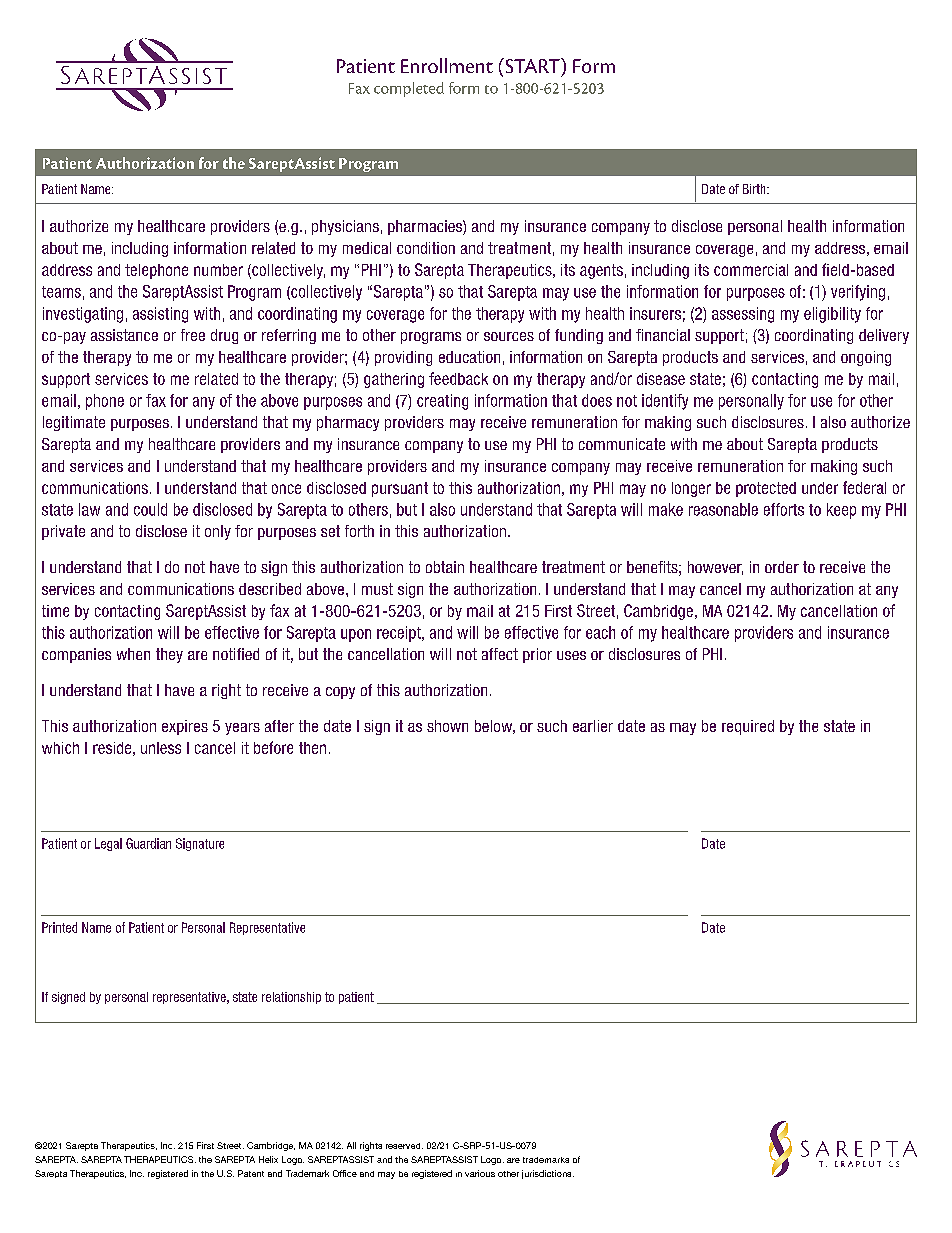  Describe the element at coordinates (755, 189) in the screenshot. I see `Birth` at that location.
